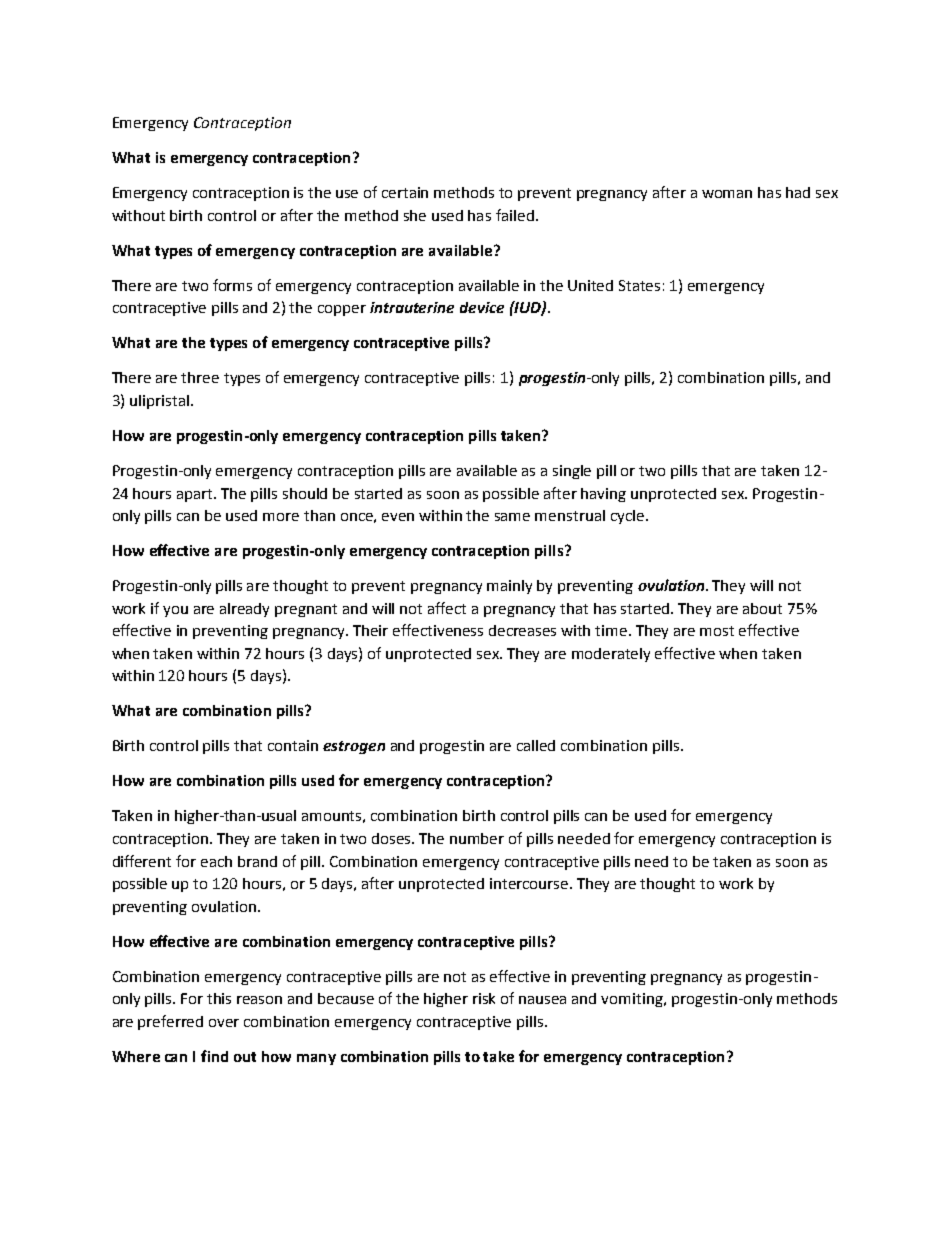 The width and height of the screenshot is (952, 1233). Describe the element at coordinates (484, 998) in the screenshot. I see `risk` at that location.
